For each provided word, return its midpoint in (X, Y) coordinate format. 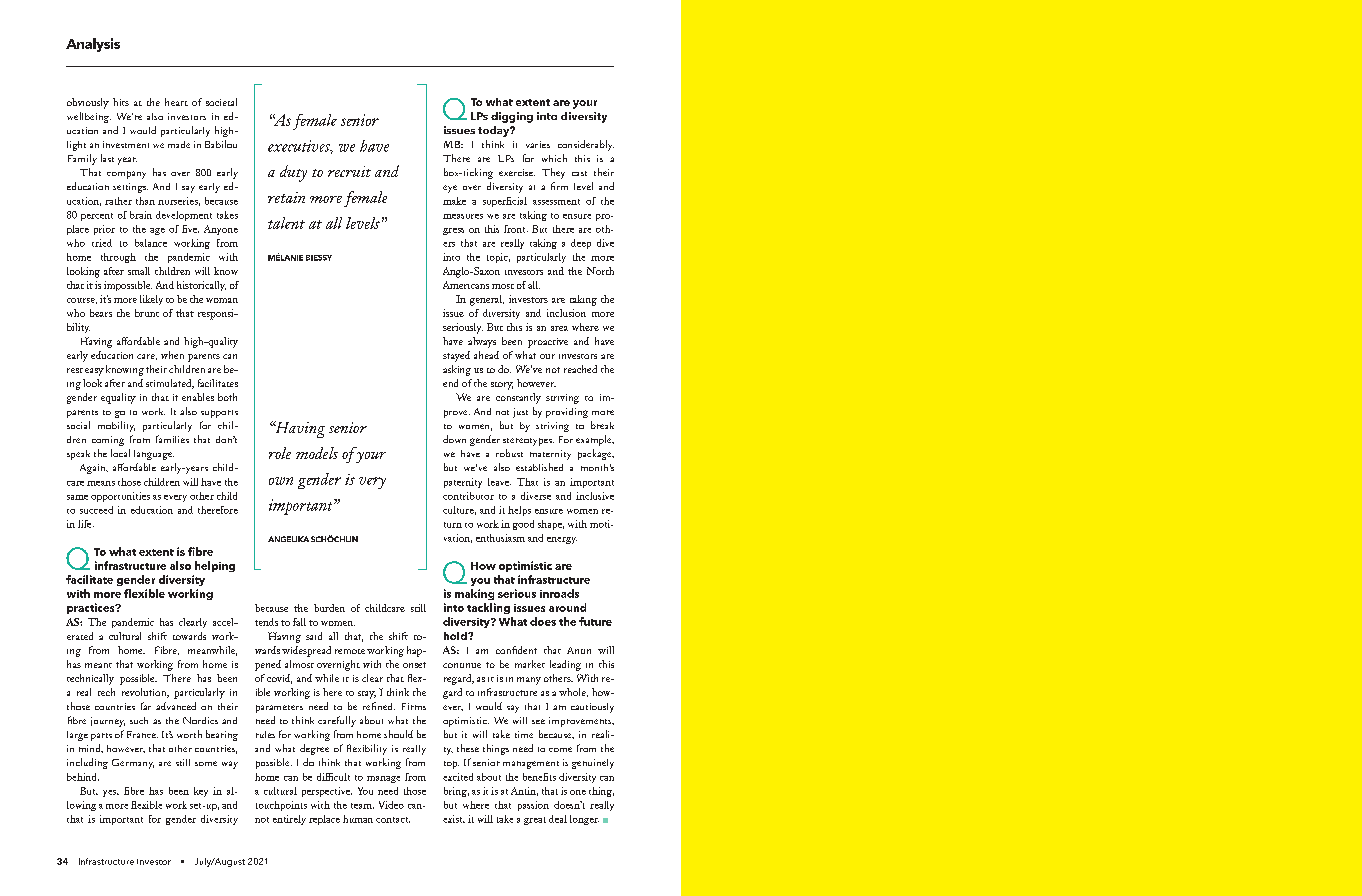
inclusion (566, 313)
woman (222, 300)
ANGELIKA (288, 539)
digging (512, 117)
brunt (147, 313)
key (201, 792)
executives (300, 147)
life (86, 524)
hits (121, 102)
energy (562, 540)
